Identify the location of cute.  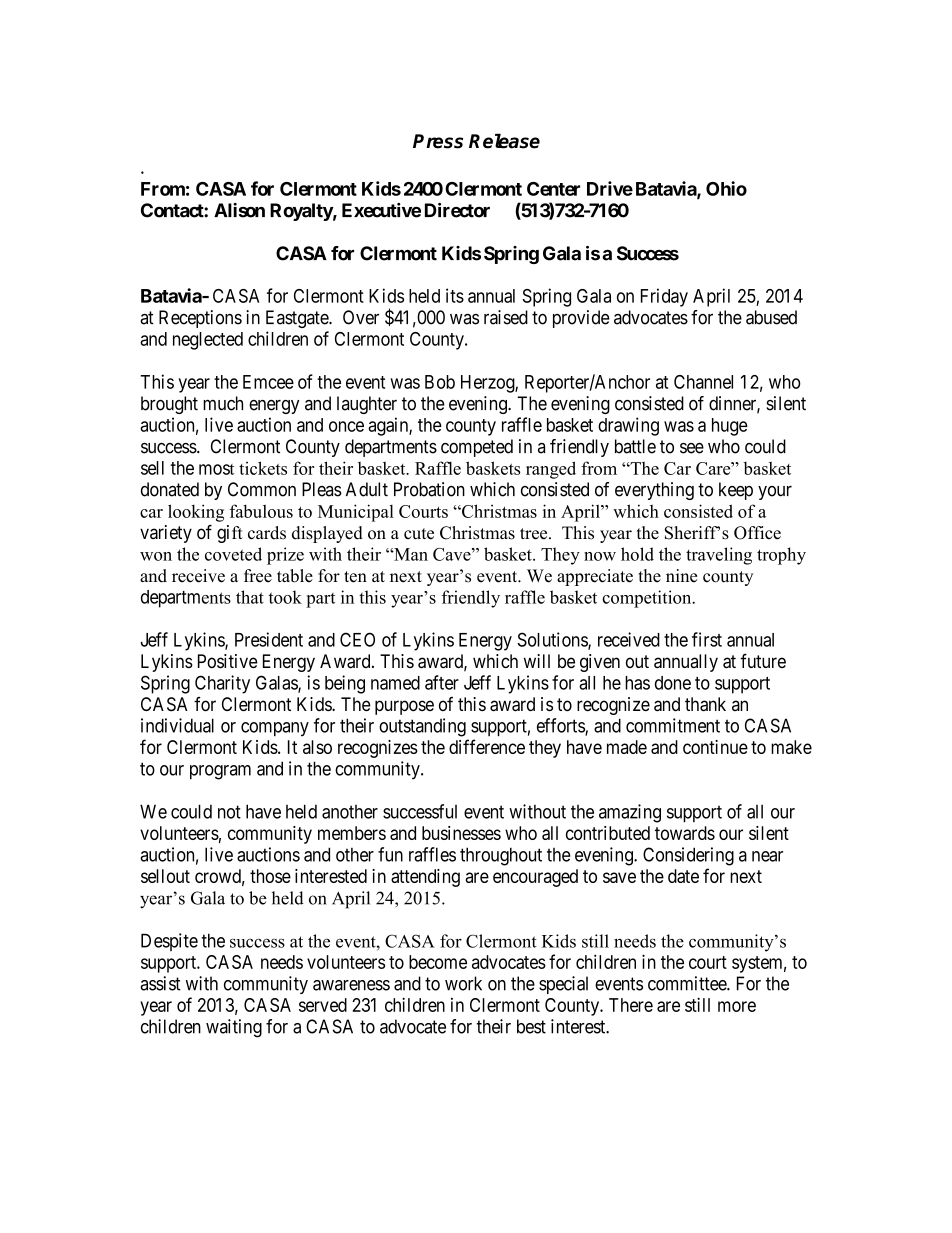
(419, 534).
